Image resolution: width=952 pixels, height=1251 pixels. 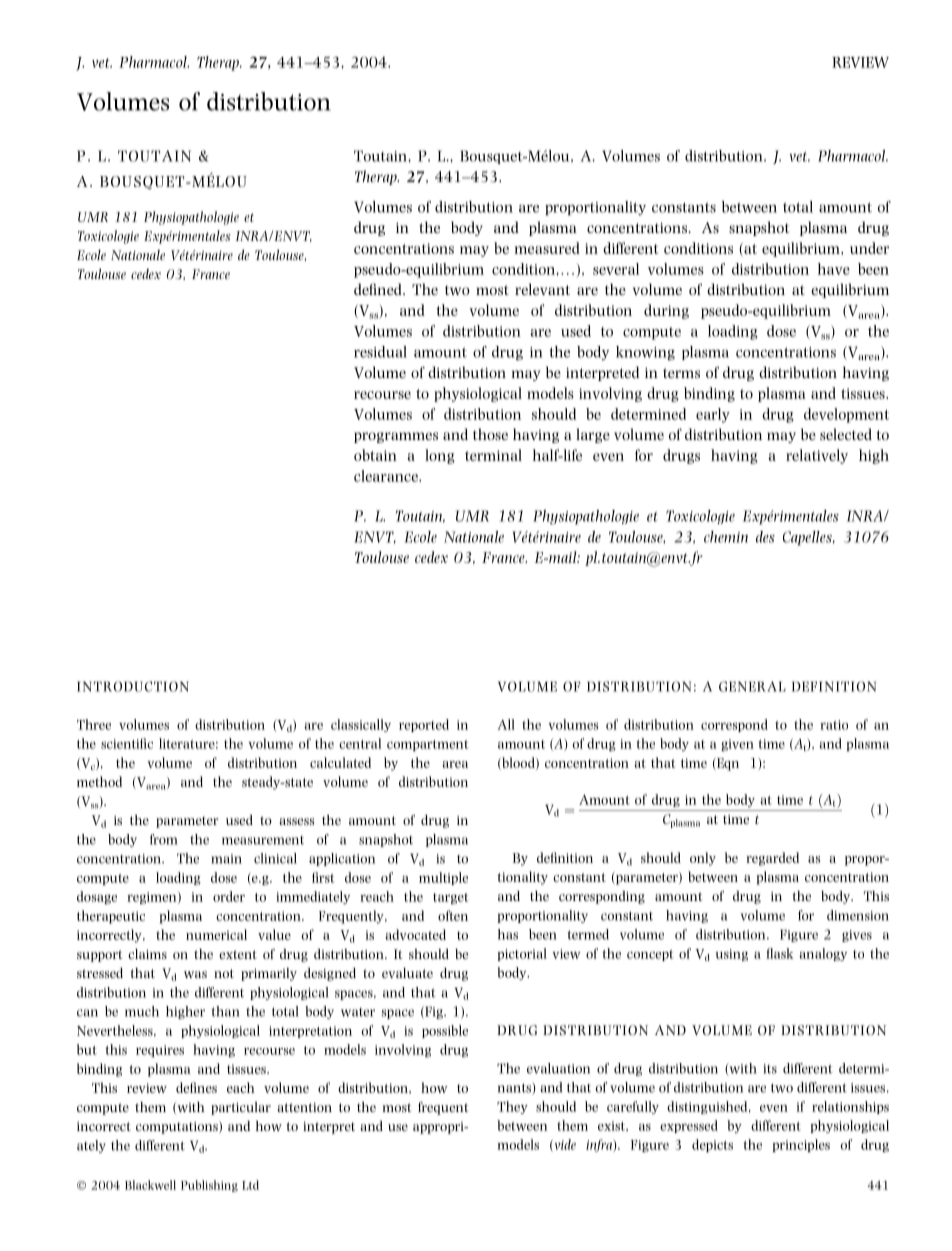 What do you see at coordinates (424, 725) in the screenshot?
I see `reported` at bounding box center [424, 725].
